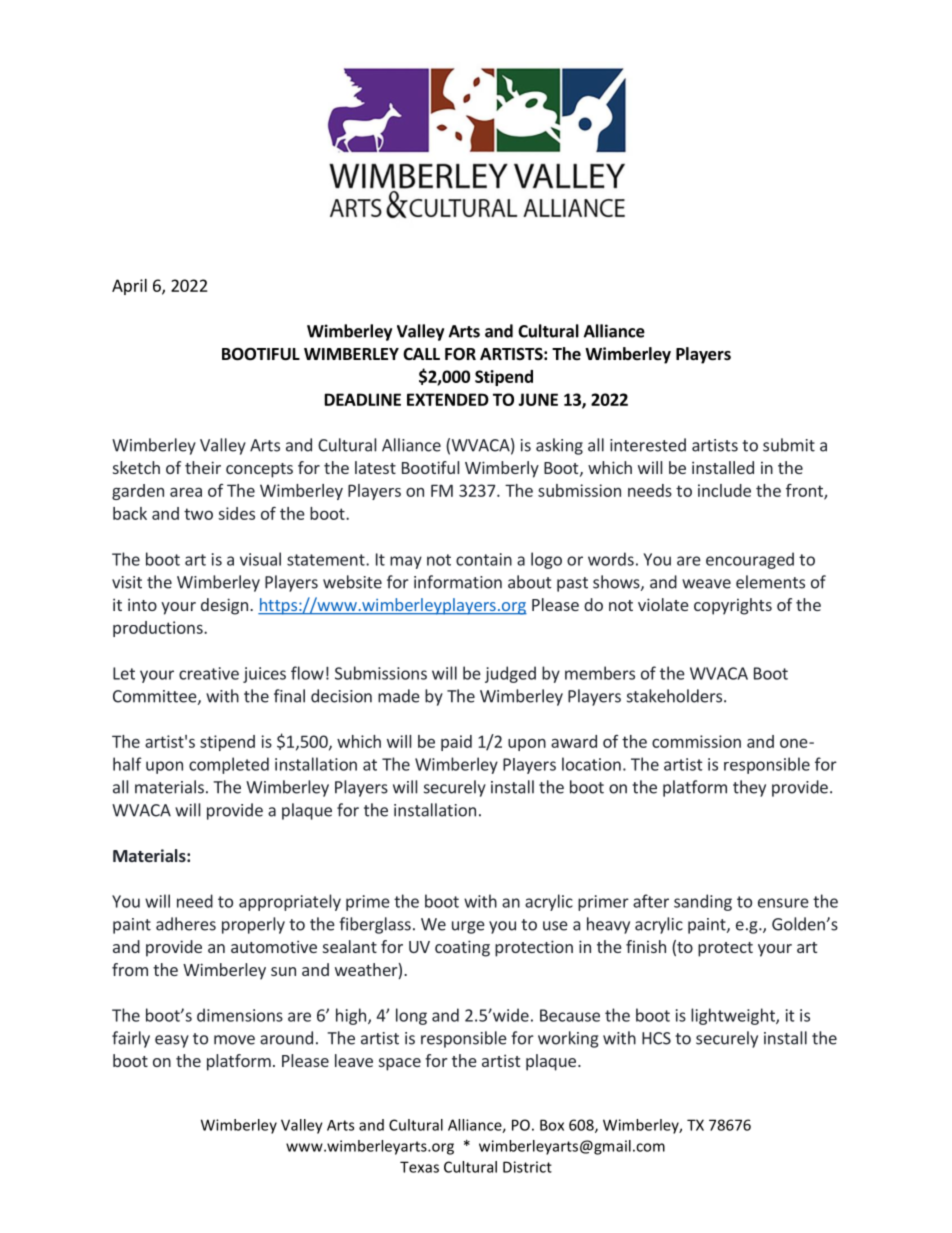 The height and width of the screenshot is (1233, 952). I want to click on sanding, so click(703, 902).
